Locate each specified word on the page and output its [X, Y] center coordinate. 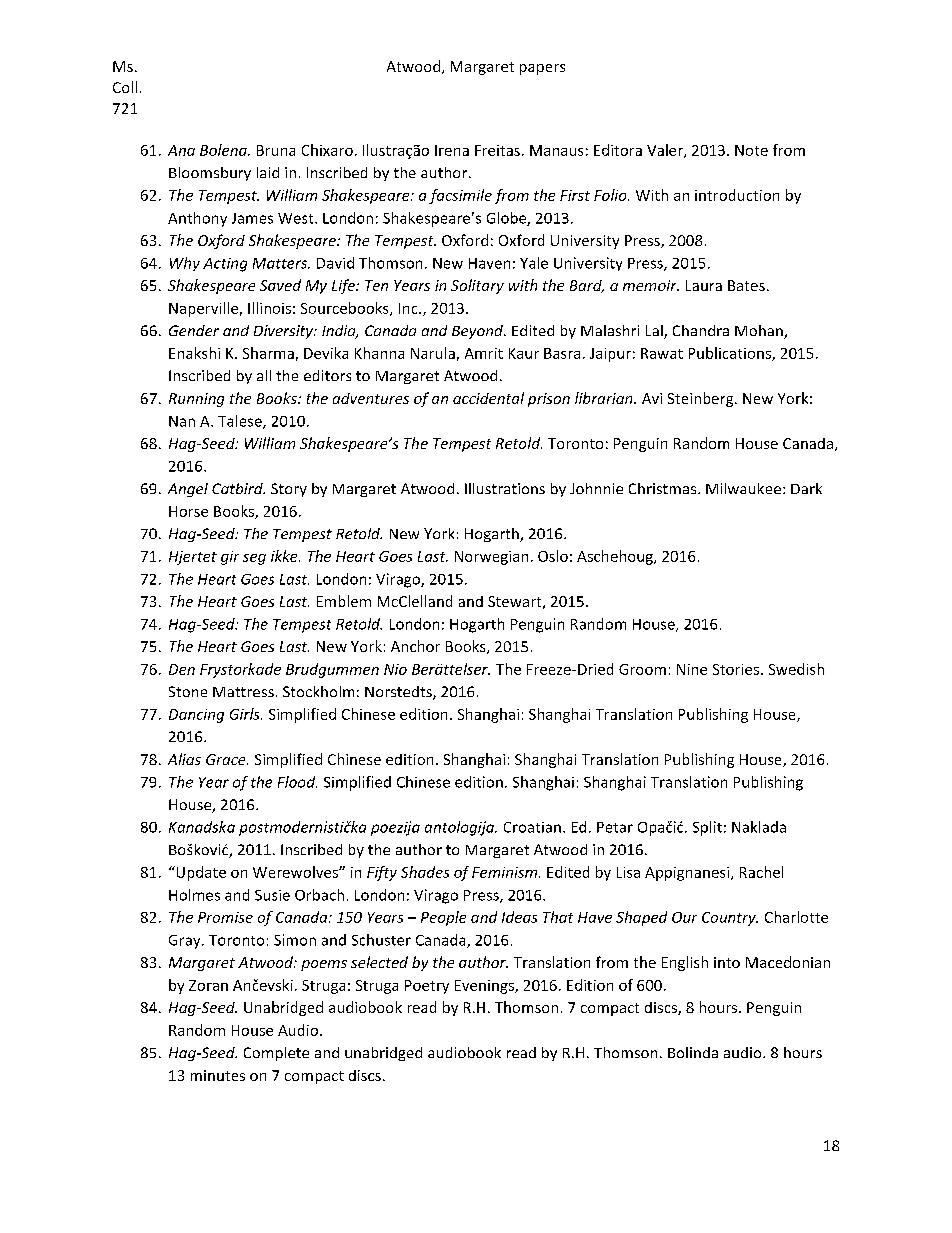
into [727, 962]
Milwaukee [743, 488]
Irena [452, 150]
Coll [125, 87]
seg [254, 559]
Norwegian [491, 558]
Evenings [485, 987]
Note [751, 150]
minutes [218, 1075]
